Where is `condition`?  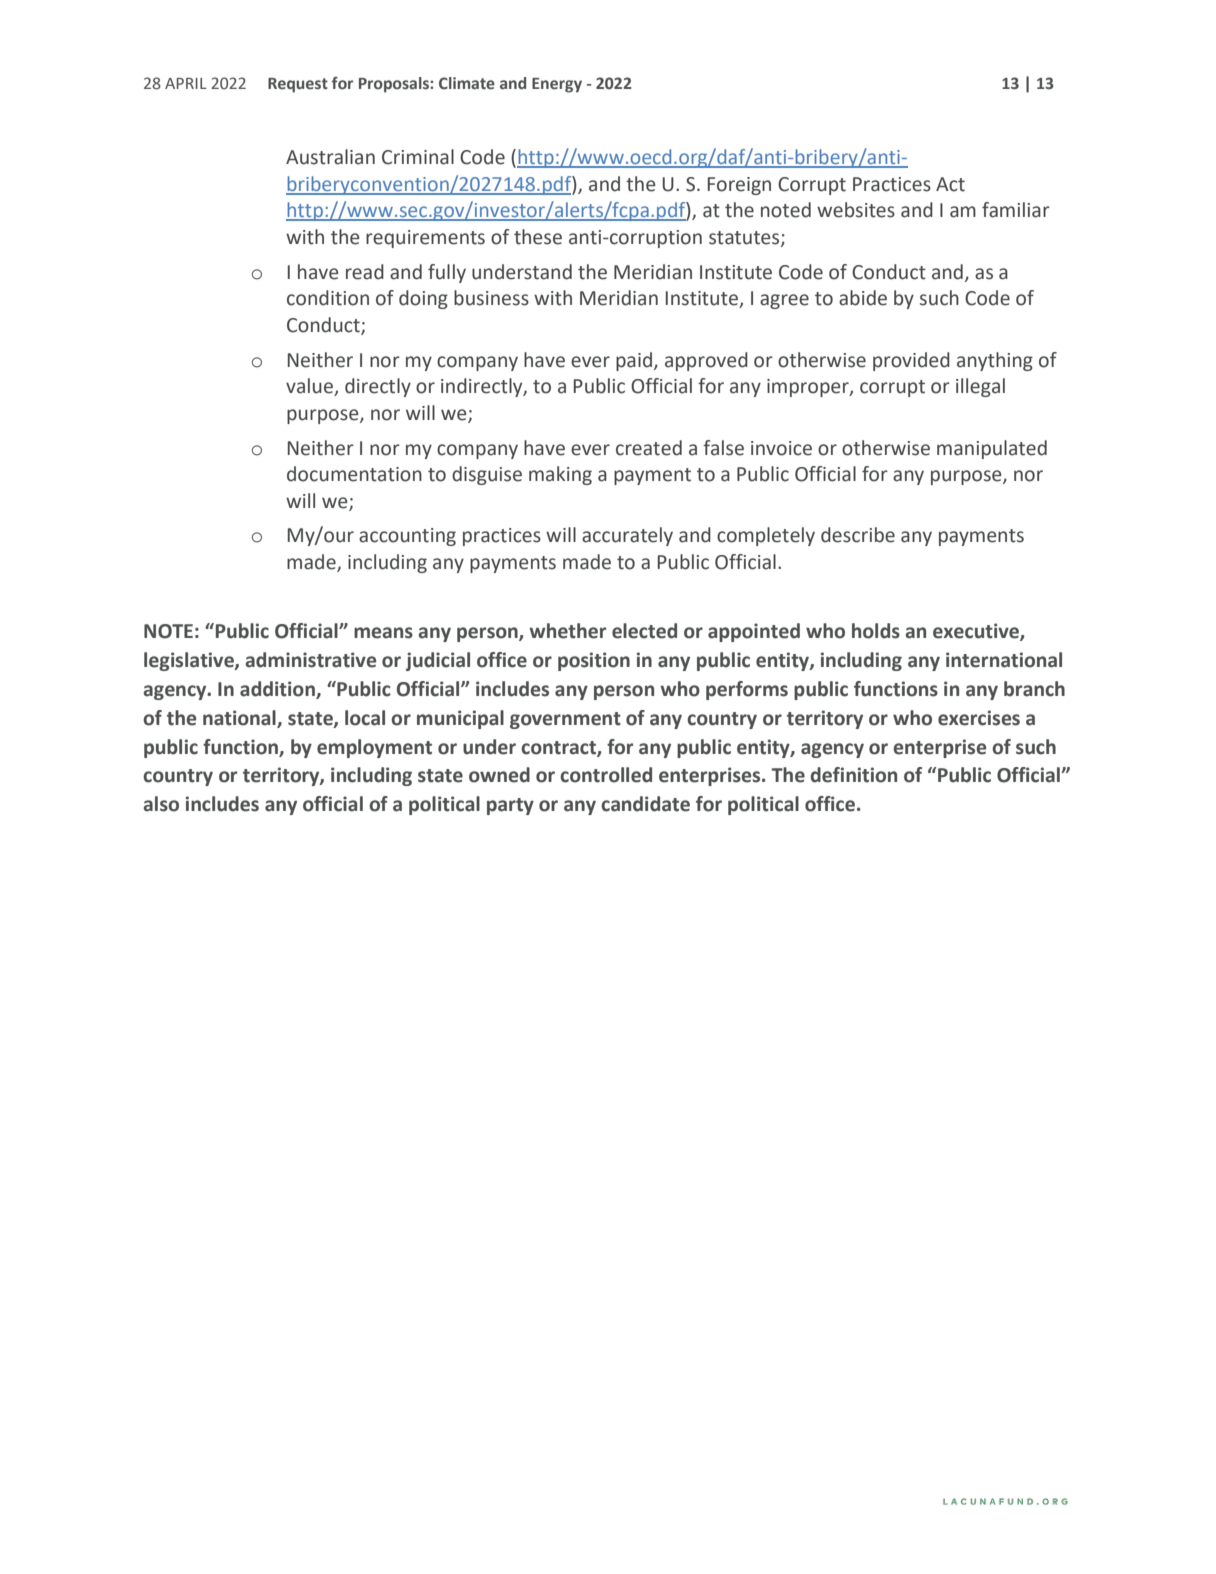 condition is located at coordinates (328, 298).
